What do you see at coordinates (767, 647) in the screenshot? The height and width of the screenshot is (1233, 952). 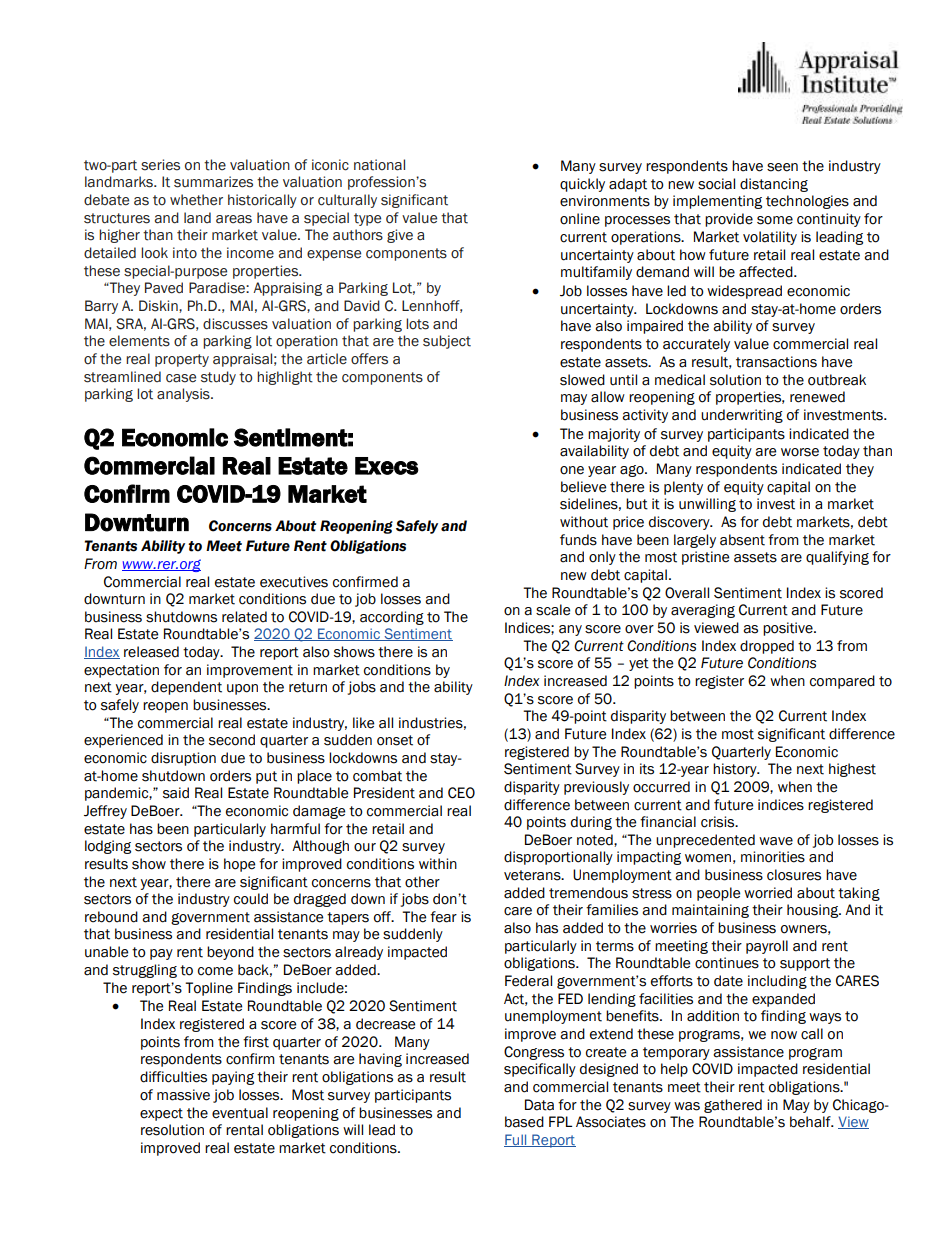 I see `dropped` at bounding box center [767, 647].
